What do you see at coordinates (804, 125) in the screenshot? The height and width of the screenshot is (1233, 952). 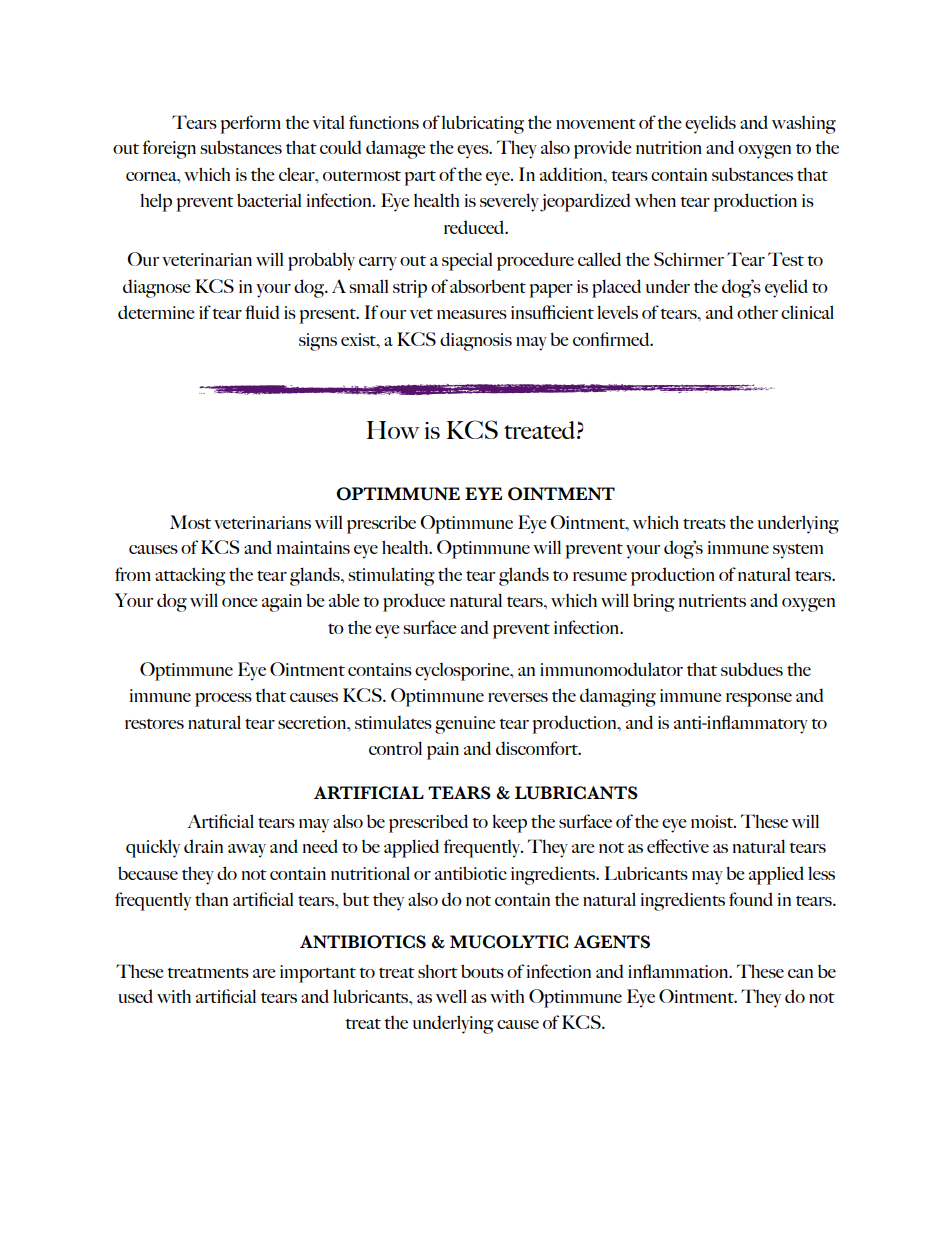 I see `washing` at bounding box center [804, 125].
